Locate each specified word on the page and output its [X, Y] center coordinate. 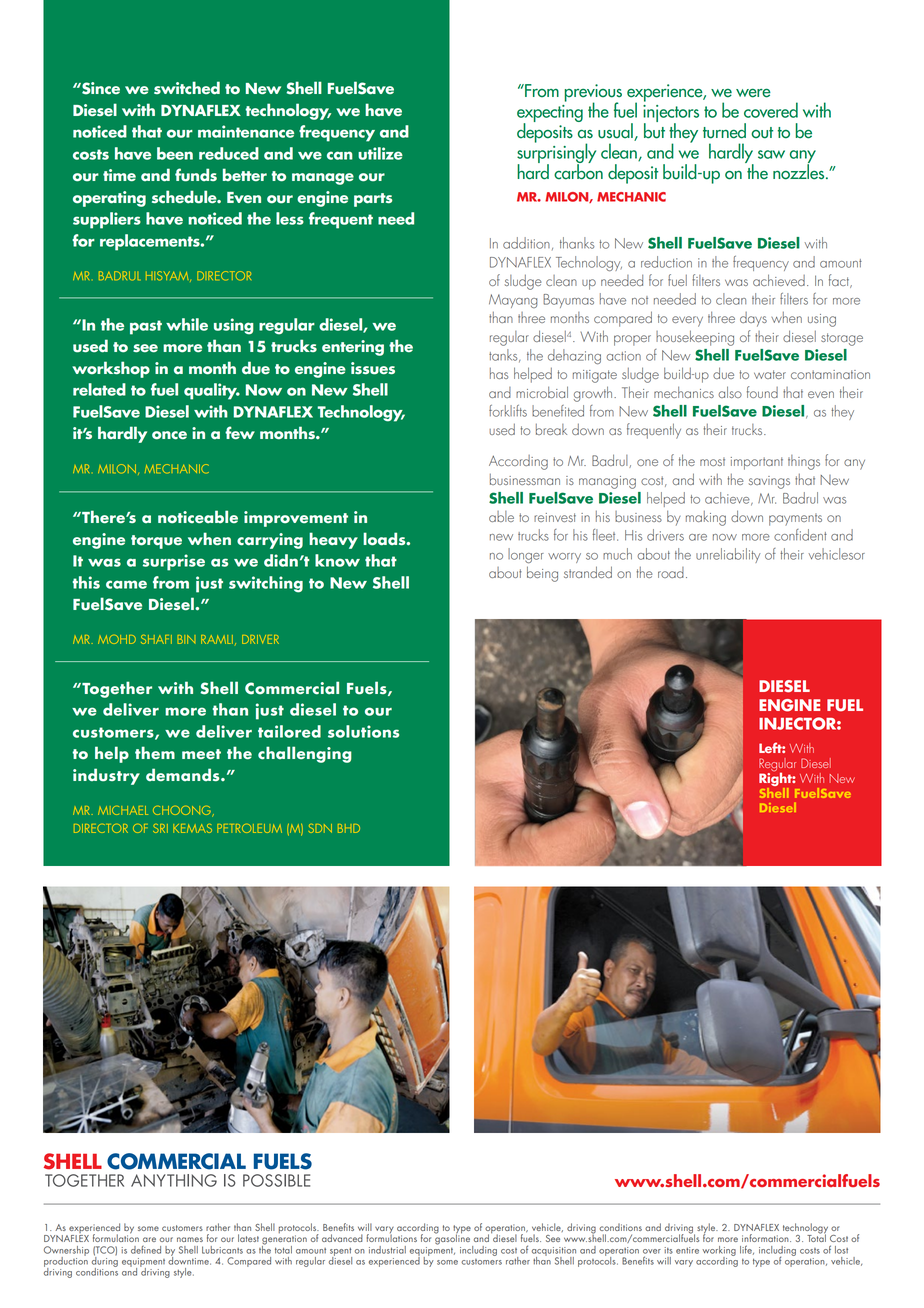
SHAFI [156, 639]
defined [146, 1250]
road [671, 572]
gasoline [453, 1239]
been [175, 153]
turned [724, 131]
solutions [363, 731]
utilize [380, 153]
